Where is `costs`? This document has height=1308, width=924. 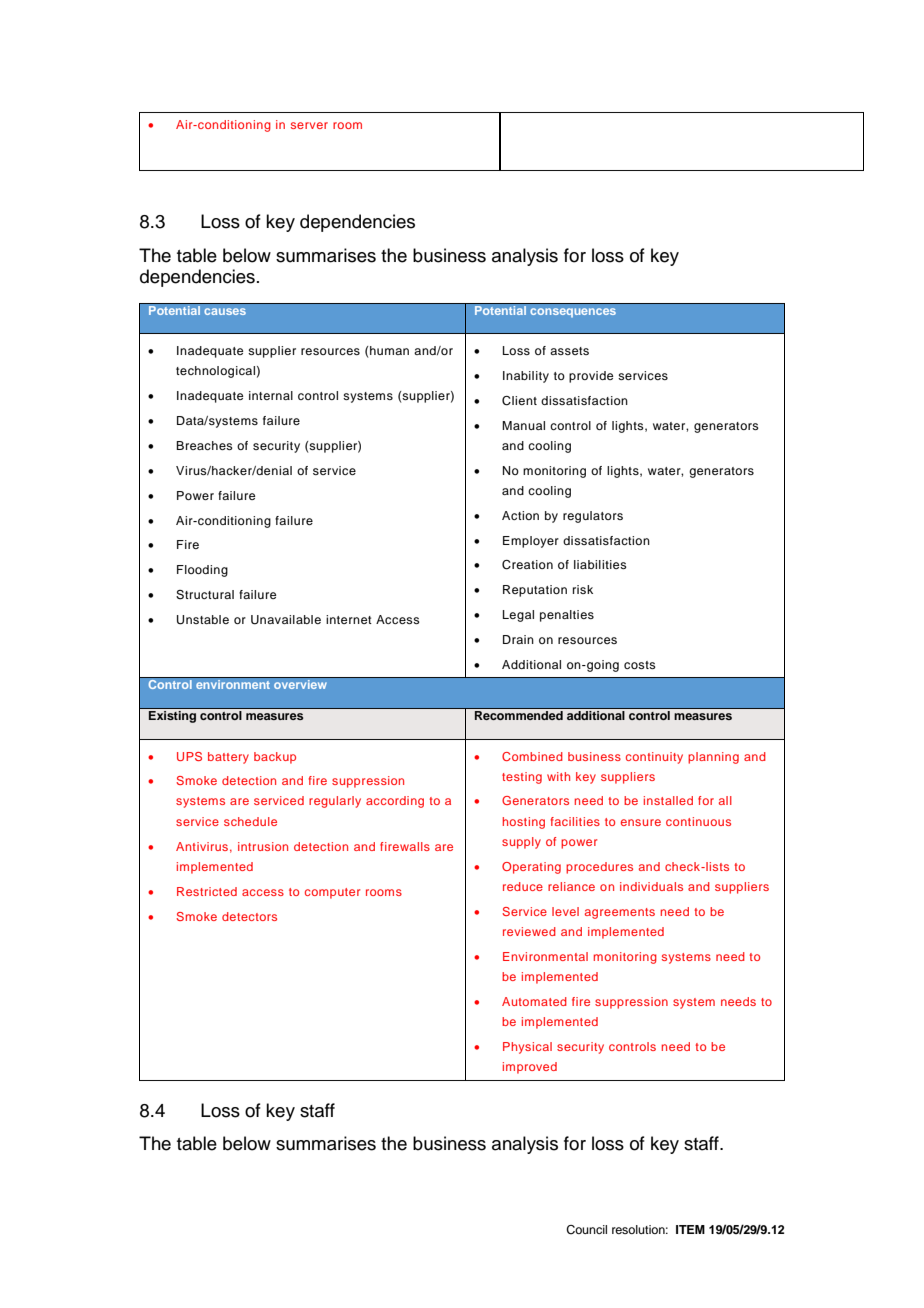
costs is located at coordinates (640, 665).
